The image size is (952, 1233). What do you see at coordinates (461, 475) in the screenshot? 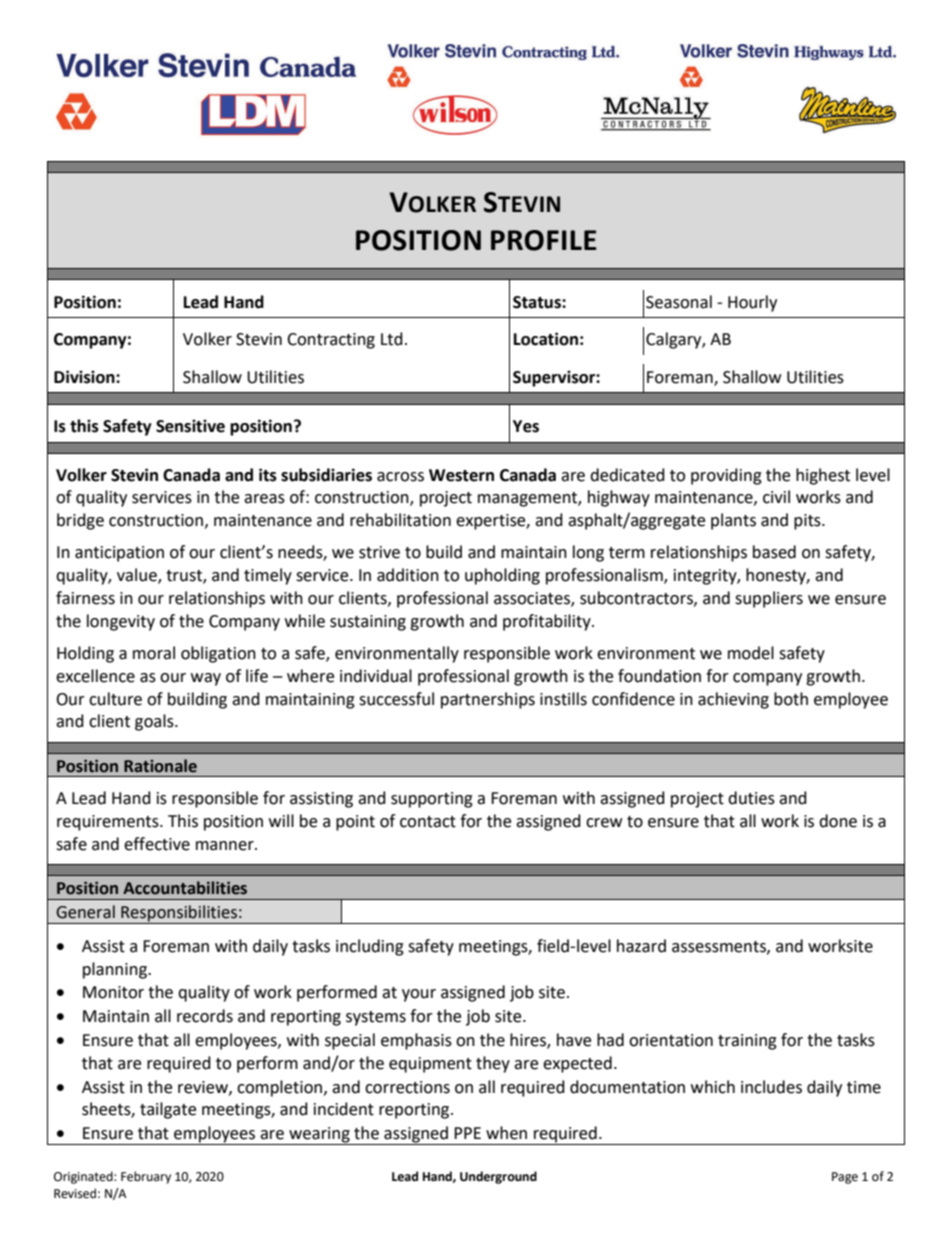
I see `Western` at bounding box center [461, 475].
